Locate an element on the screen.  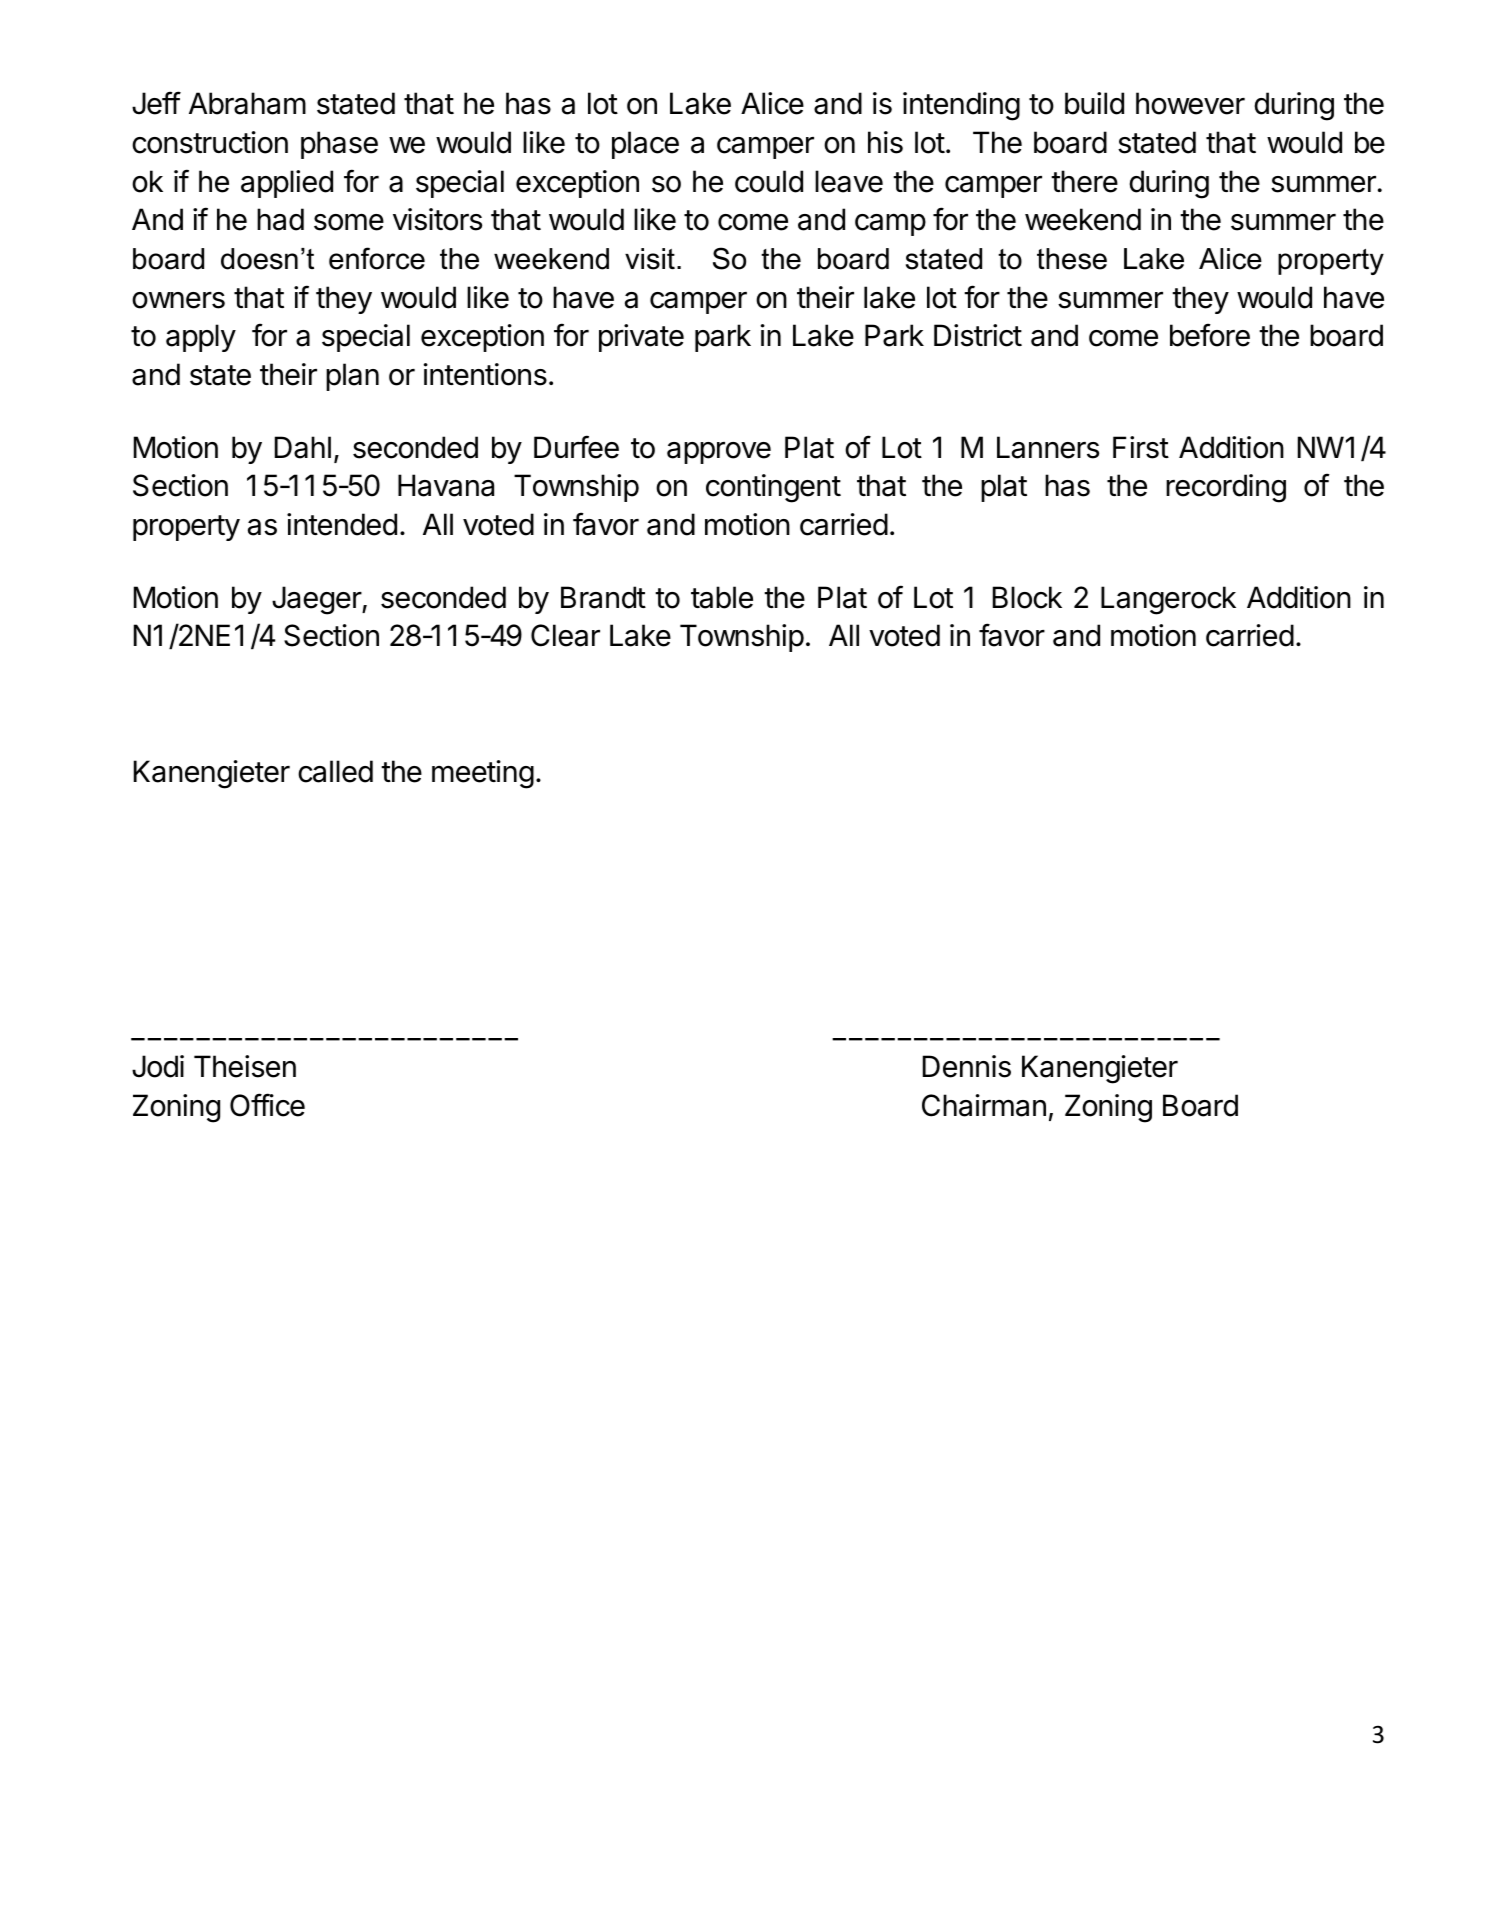
Dahl is located at coordinates (303, 447).
